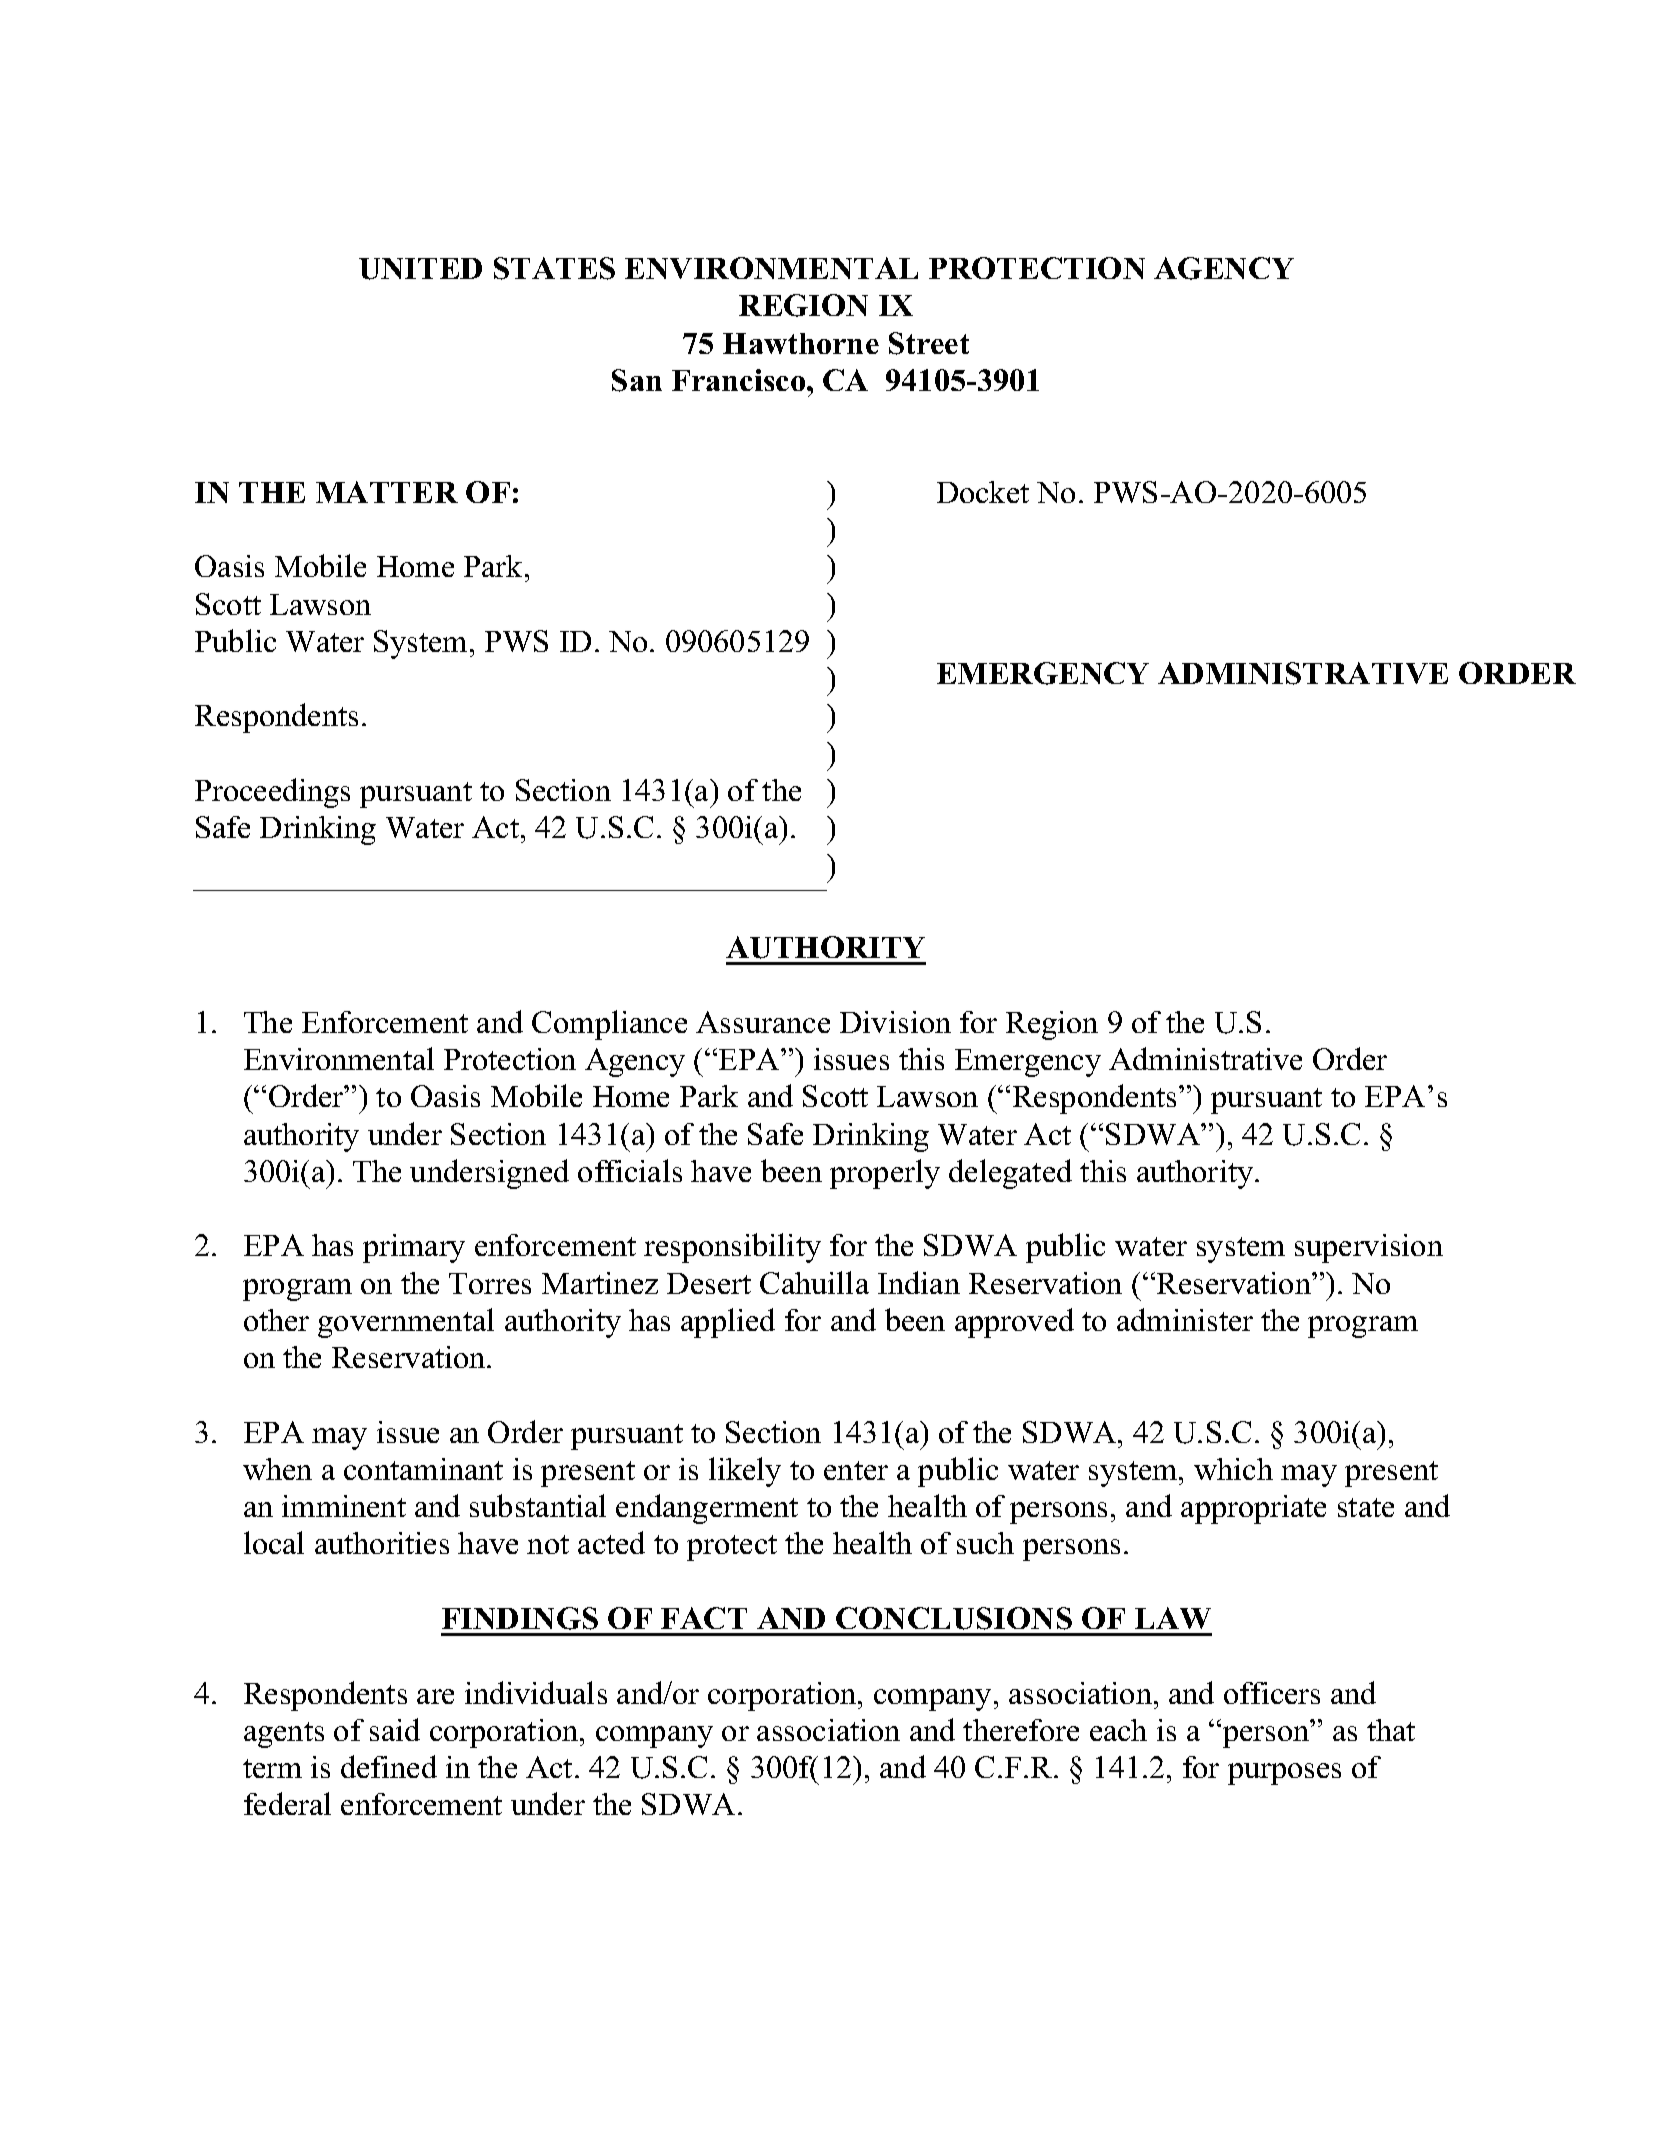 The image size is (1653, 2139). I want to click on Division, so click(895, 1022).
